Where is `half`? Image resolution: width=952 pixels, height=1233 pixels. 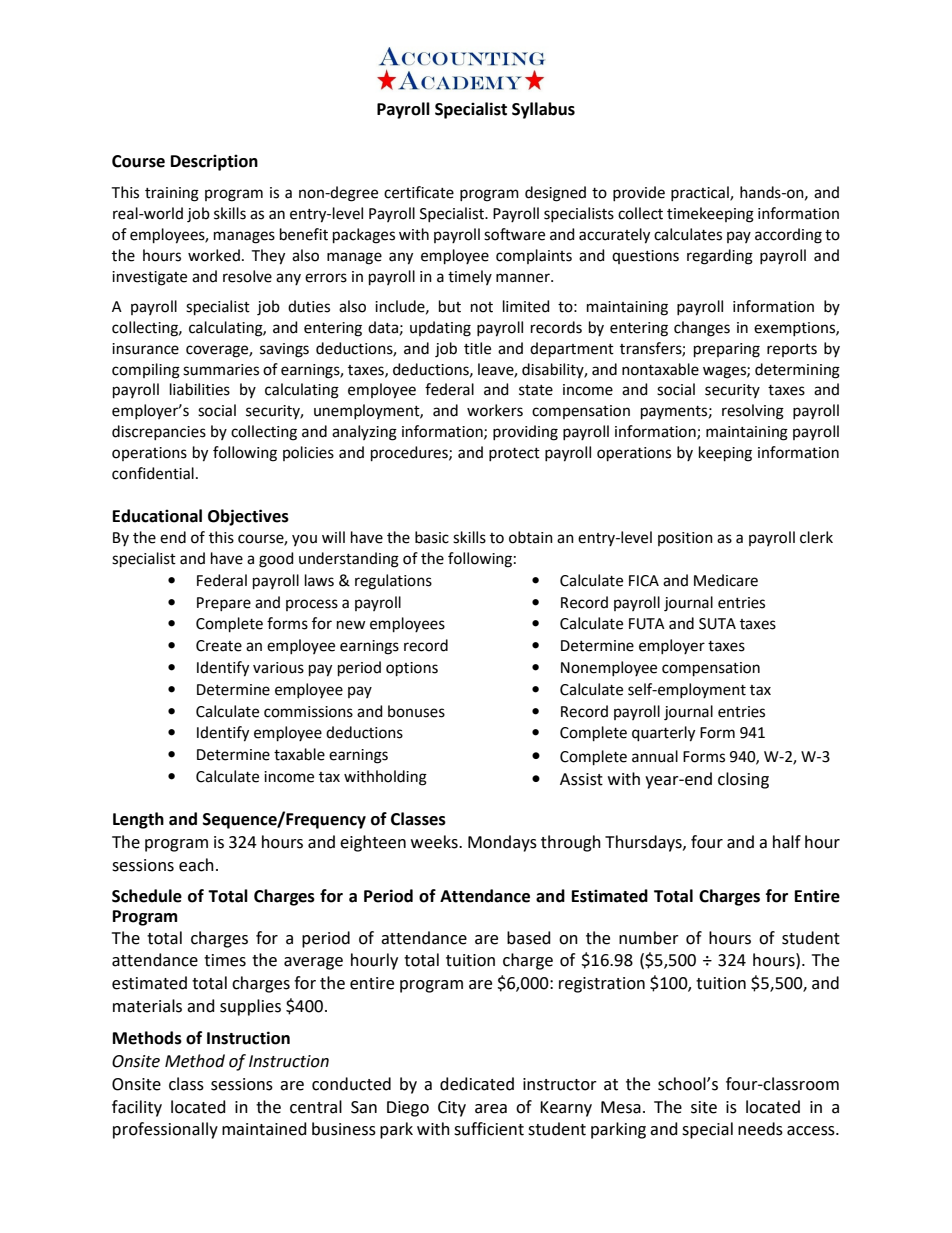 half is located at coordinates (787, 842).
